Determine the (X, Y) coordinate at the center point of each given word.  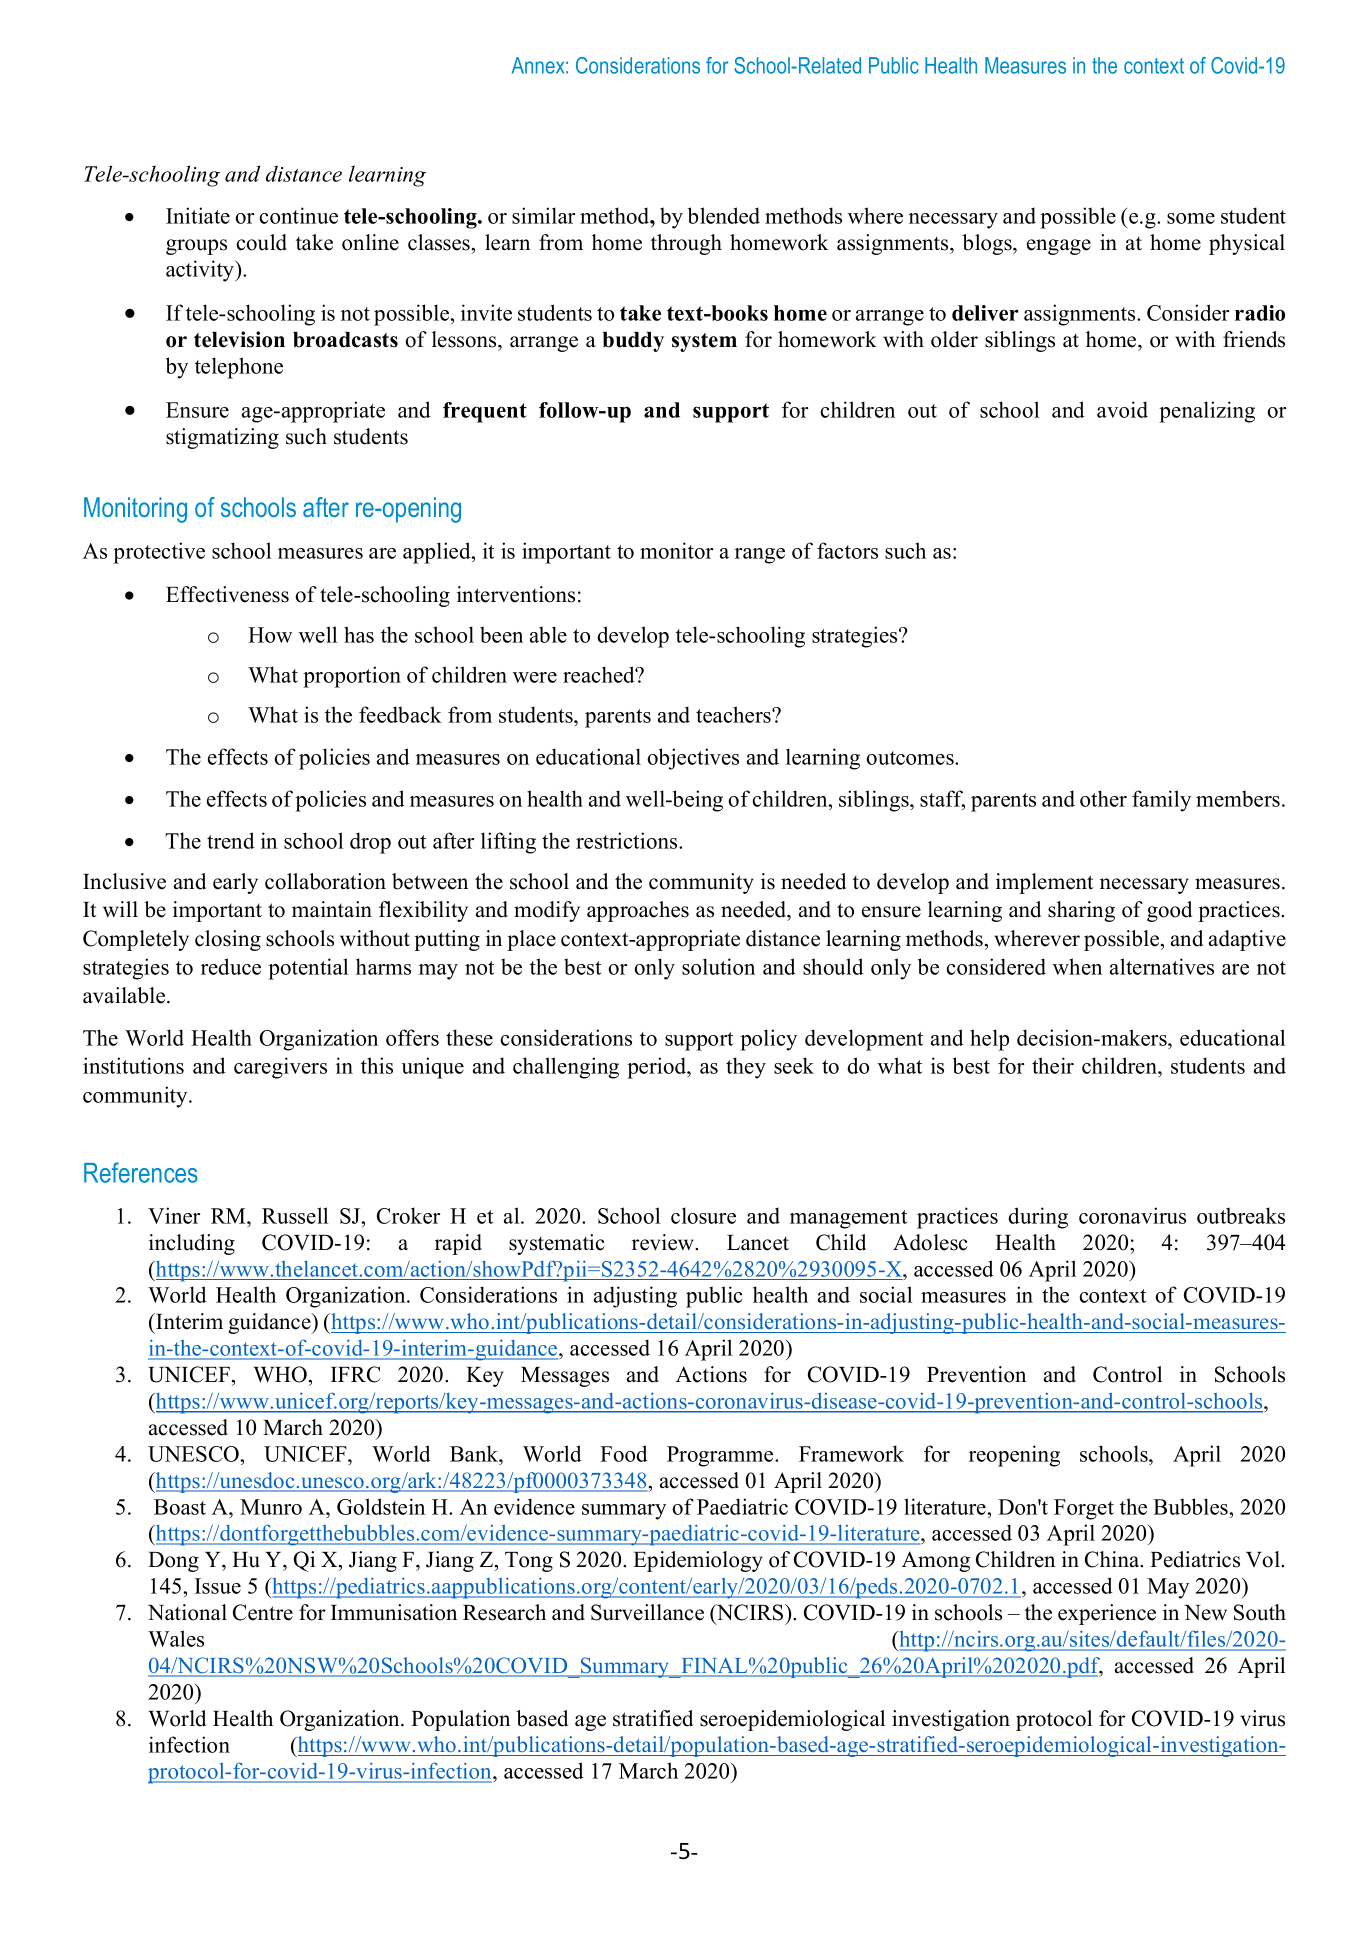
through (686, 244)
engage (1059, 247)
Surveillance (647, 1612)
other (1103, 798)
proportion (352, 677)
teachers (734, 714)
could (262, 242)
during (1038, 1218)
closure (703, 1215)
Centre (263, 1612)
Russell (295, 1215)
